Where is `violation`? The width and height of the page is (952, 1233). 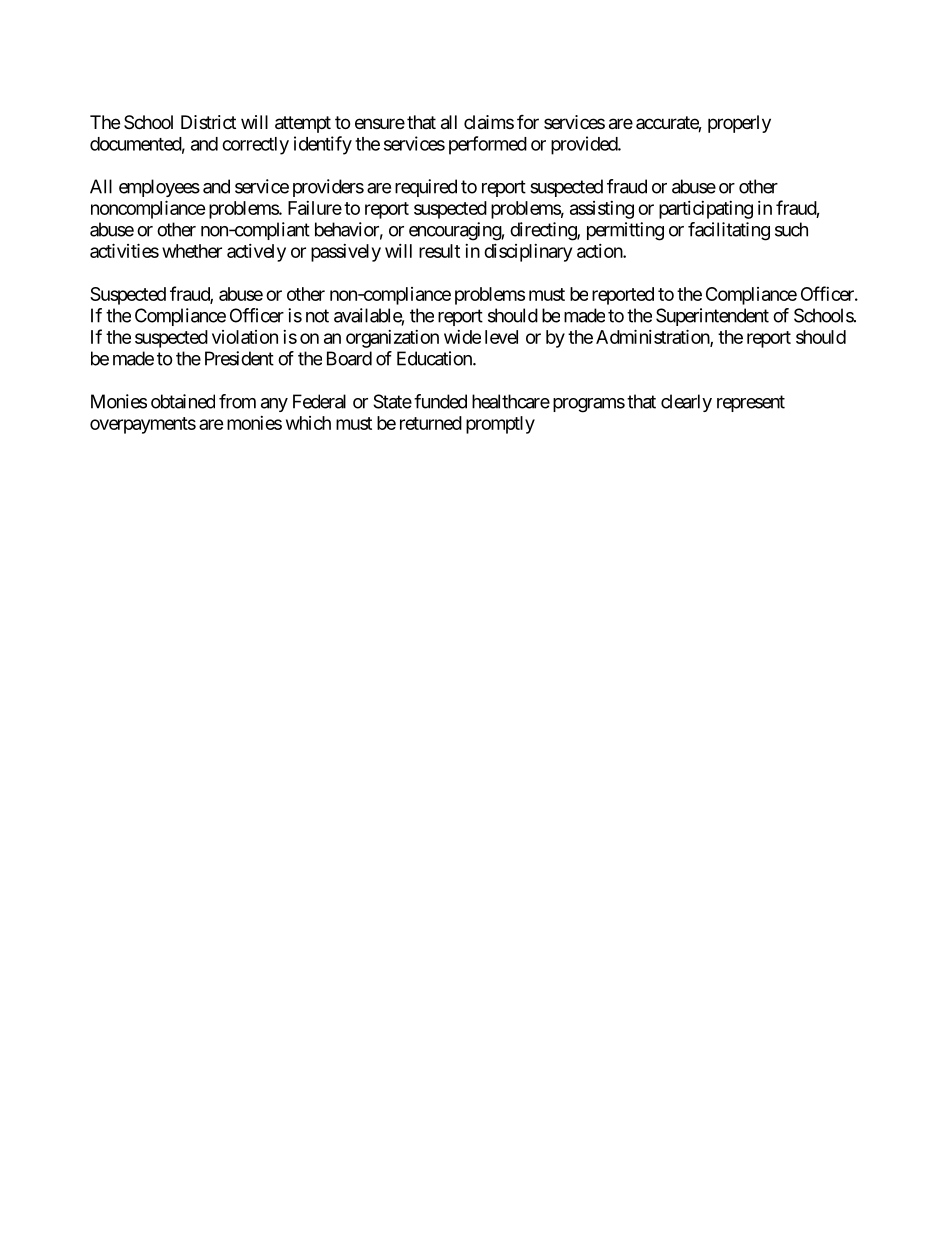 violation is located at coordinates (245, 337).
